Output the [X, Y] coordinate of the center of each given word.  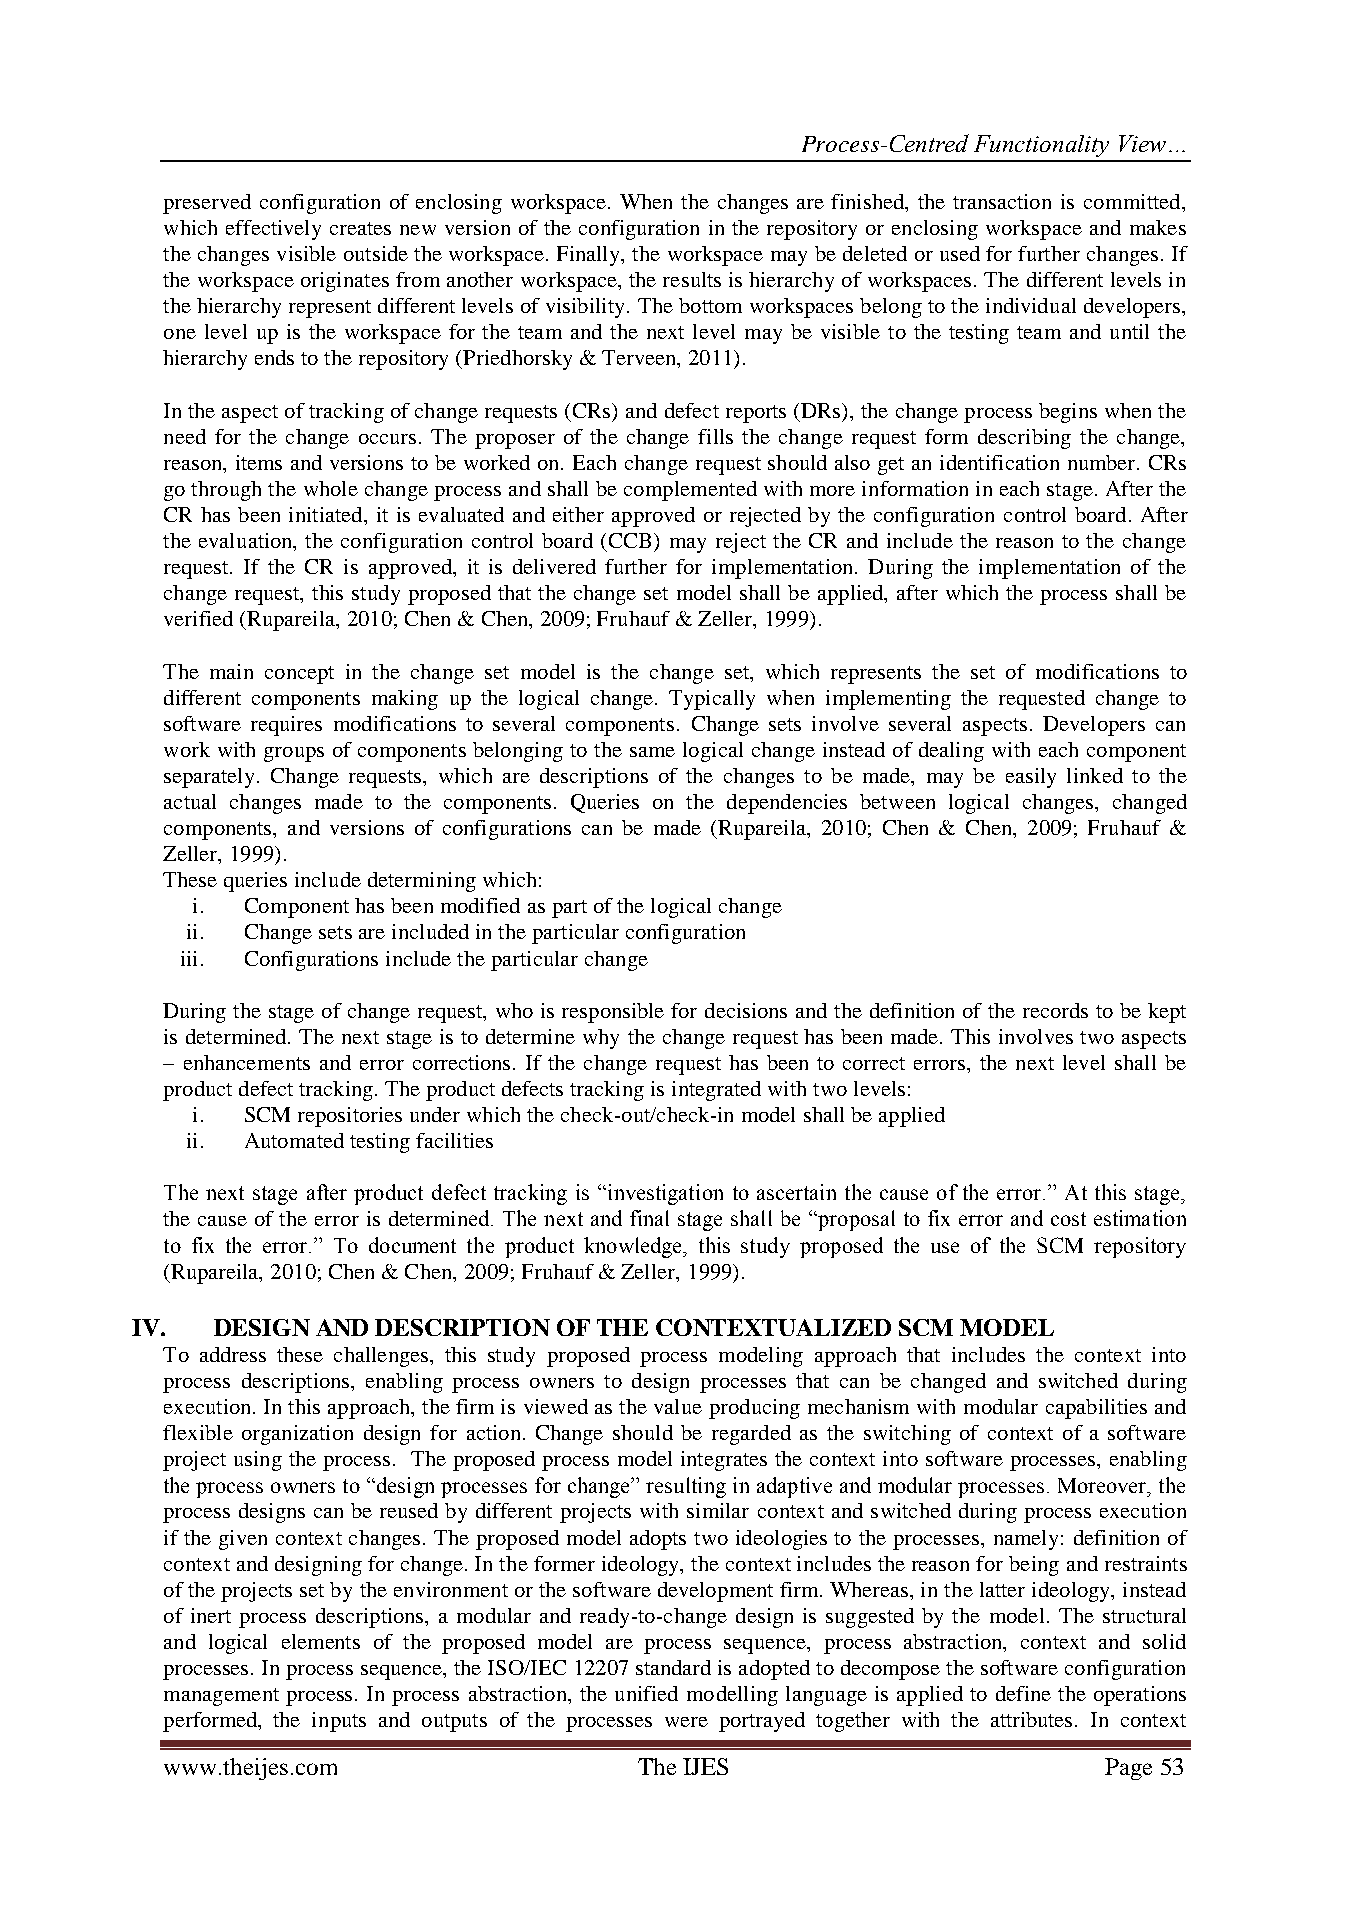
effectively [273, 230]
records [1055, 1010]
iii [189, 958]
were [686, 1722]
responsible [613, 1013]
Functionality [1041, 146]
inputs [339, 1722]
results [692, 279]
